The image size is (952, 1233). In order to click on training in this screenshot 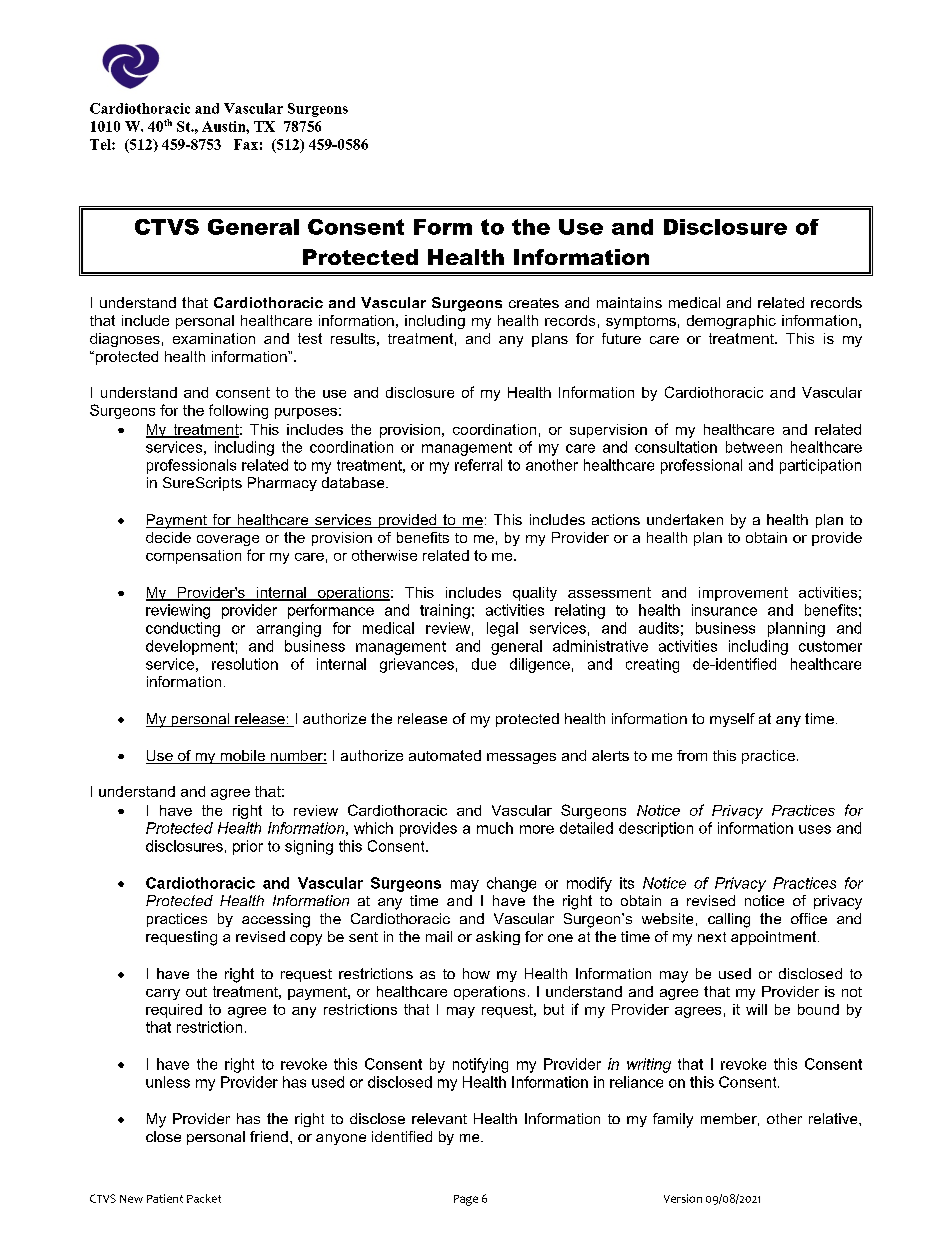, I will do `click(445, 611)`.
